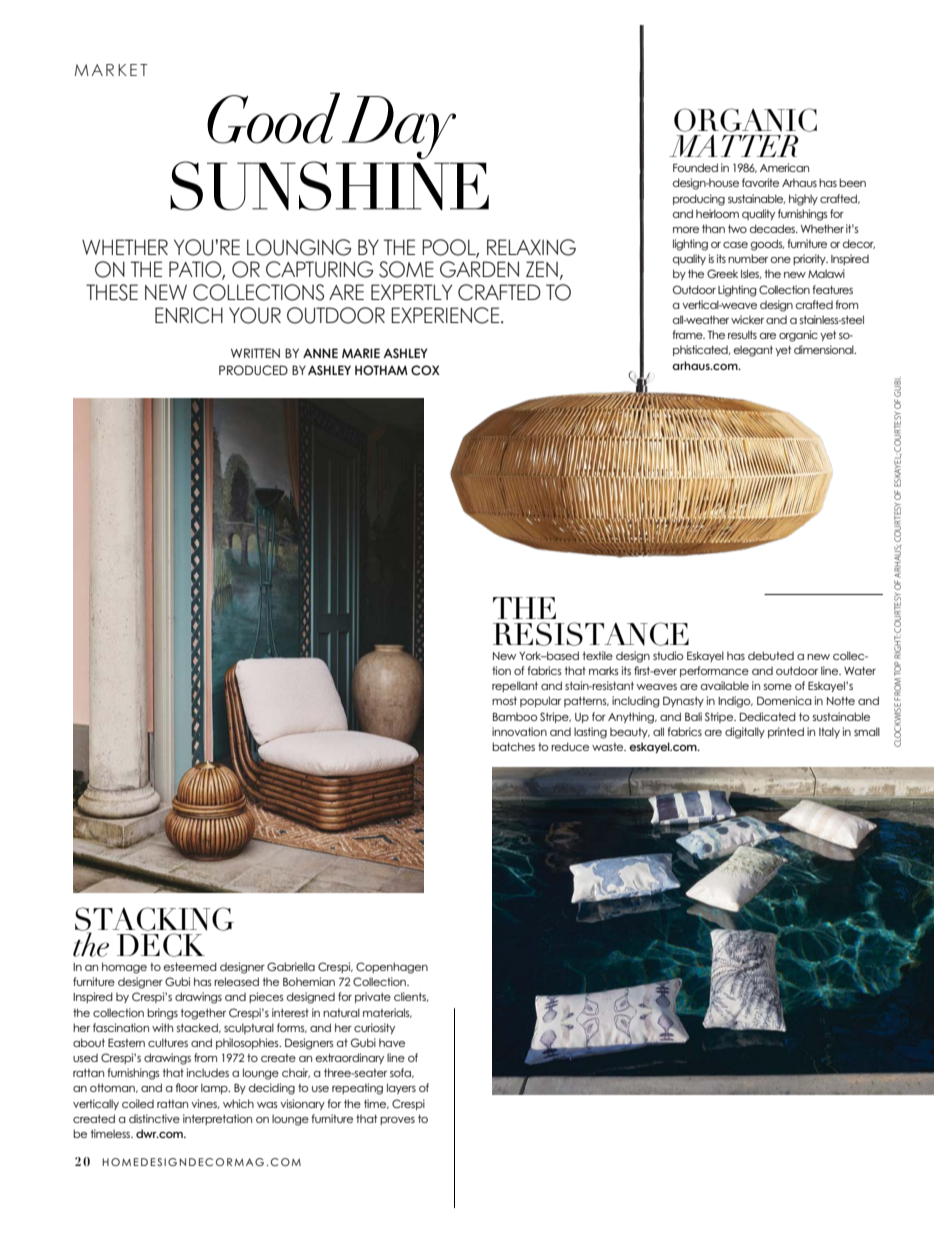  I want to click on floor, so click(187, 1087).
